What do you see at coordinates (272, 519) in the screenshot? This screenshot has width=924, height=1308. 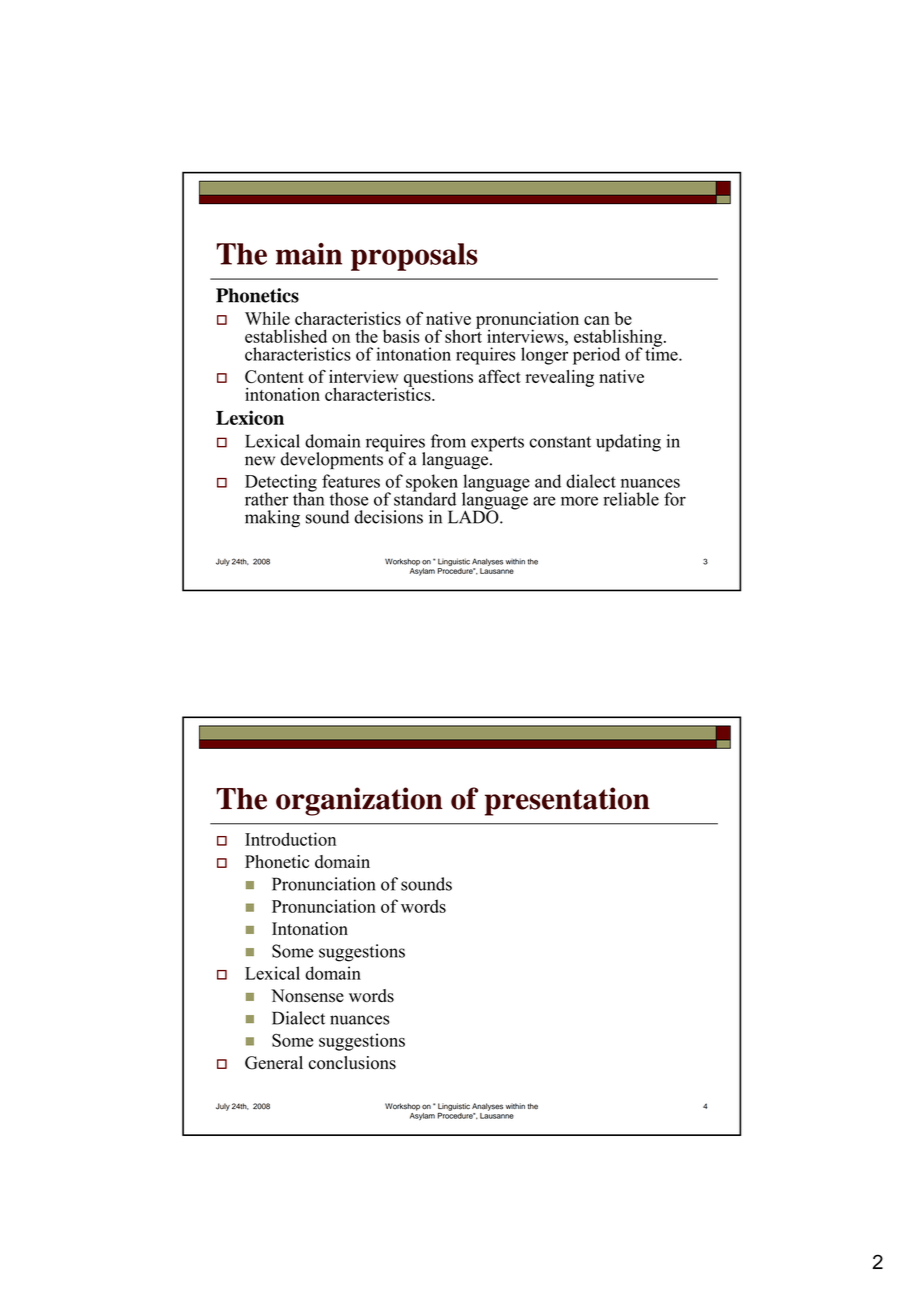 I see `making` at bounding box center [272, 519].
